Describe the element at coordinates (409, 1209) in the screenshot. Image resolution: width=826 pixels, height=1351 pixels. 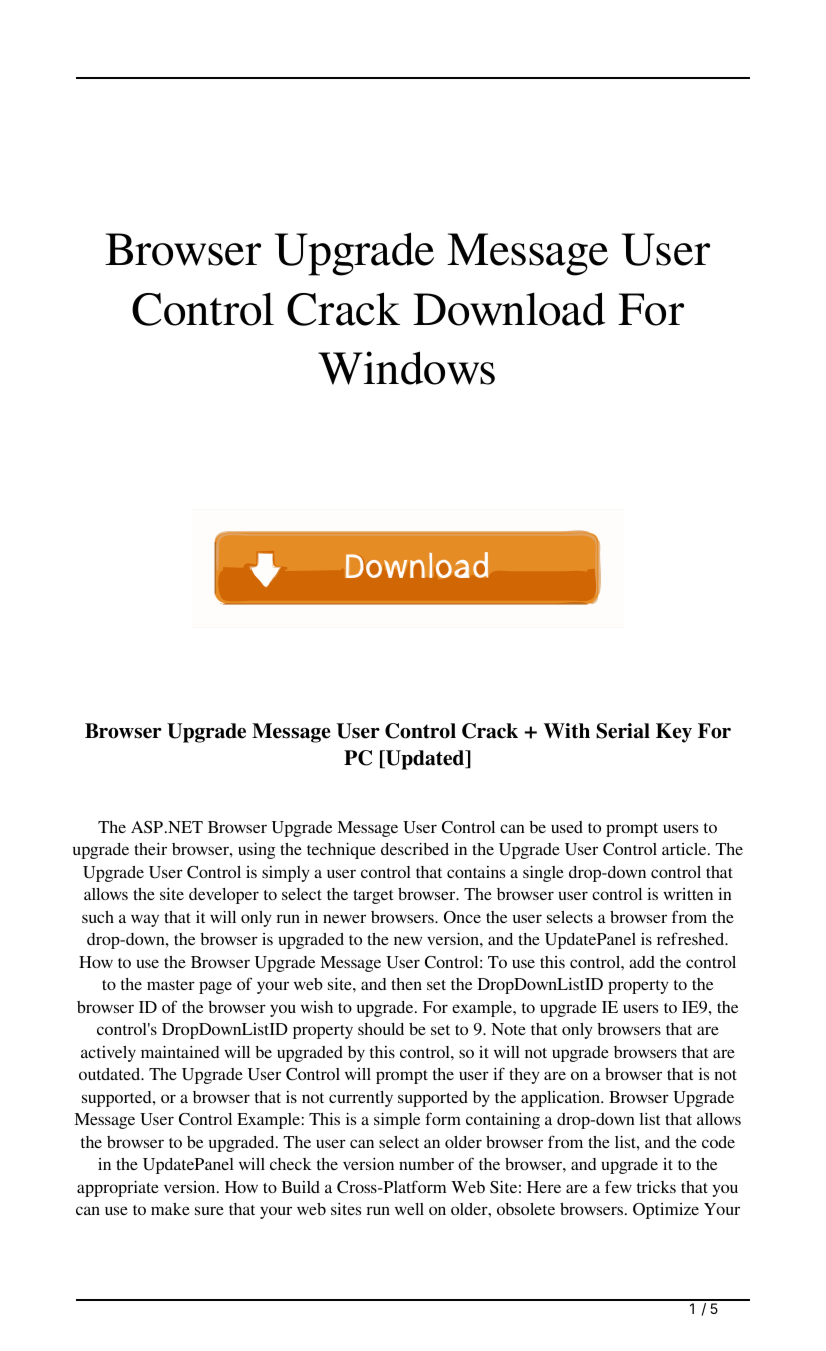
I see `well` at that location.
